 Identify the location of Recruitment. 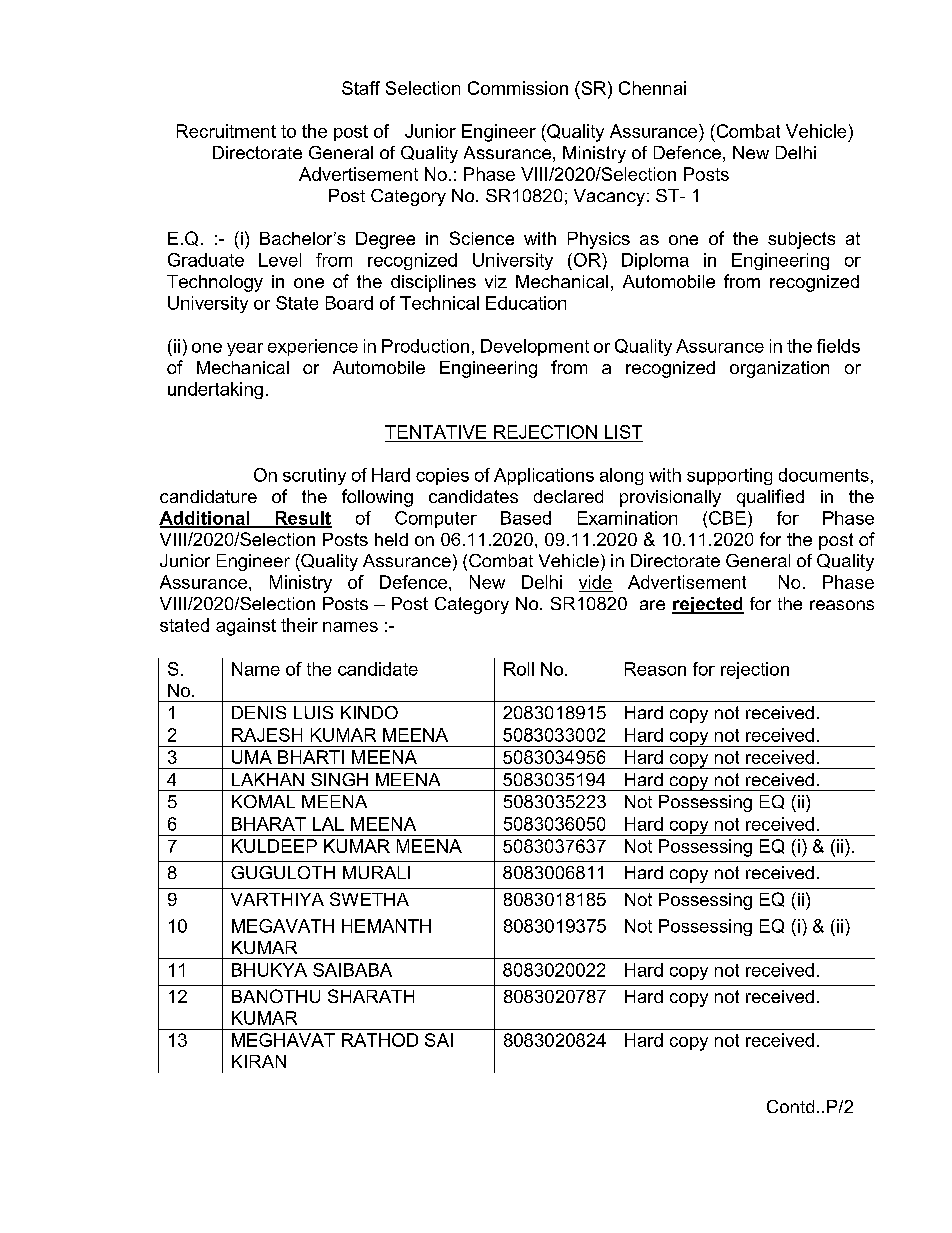
(226, 131).
